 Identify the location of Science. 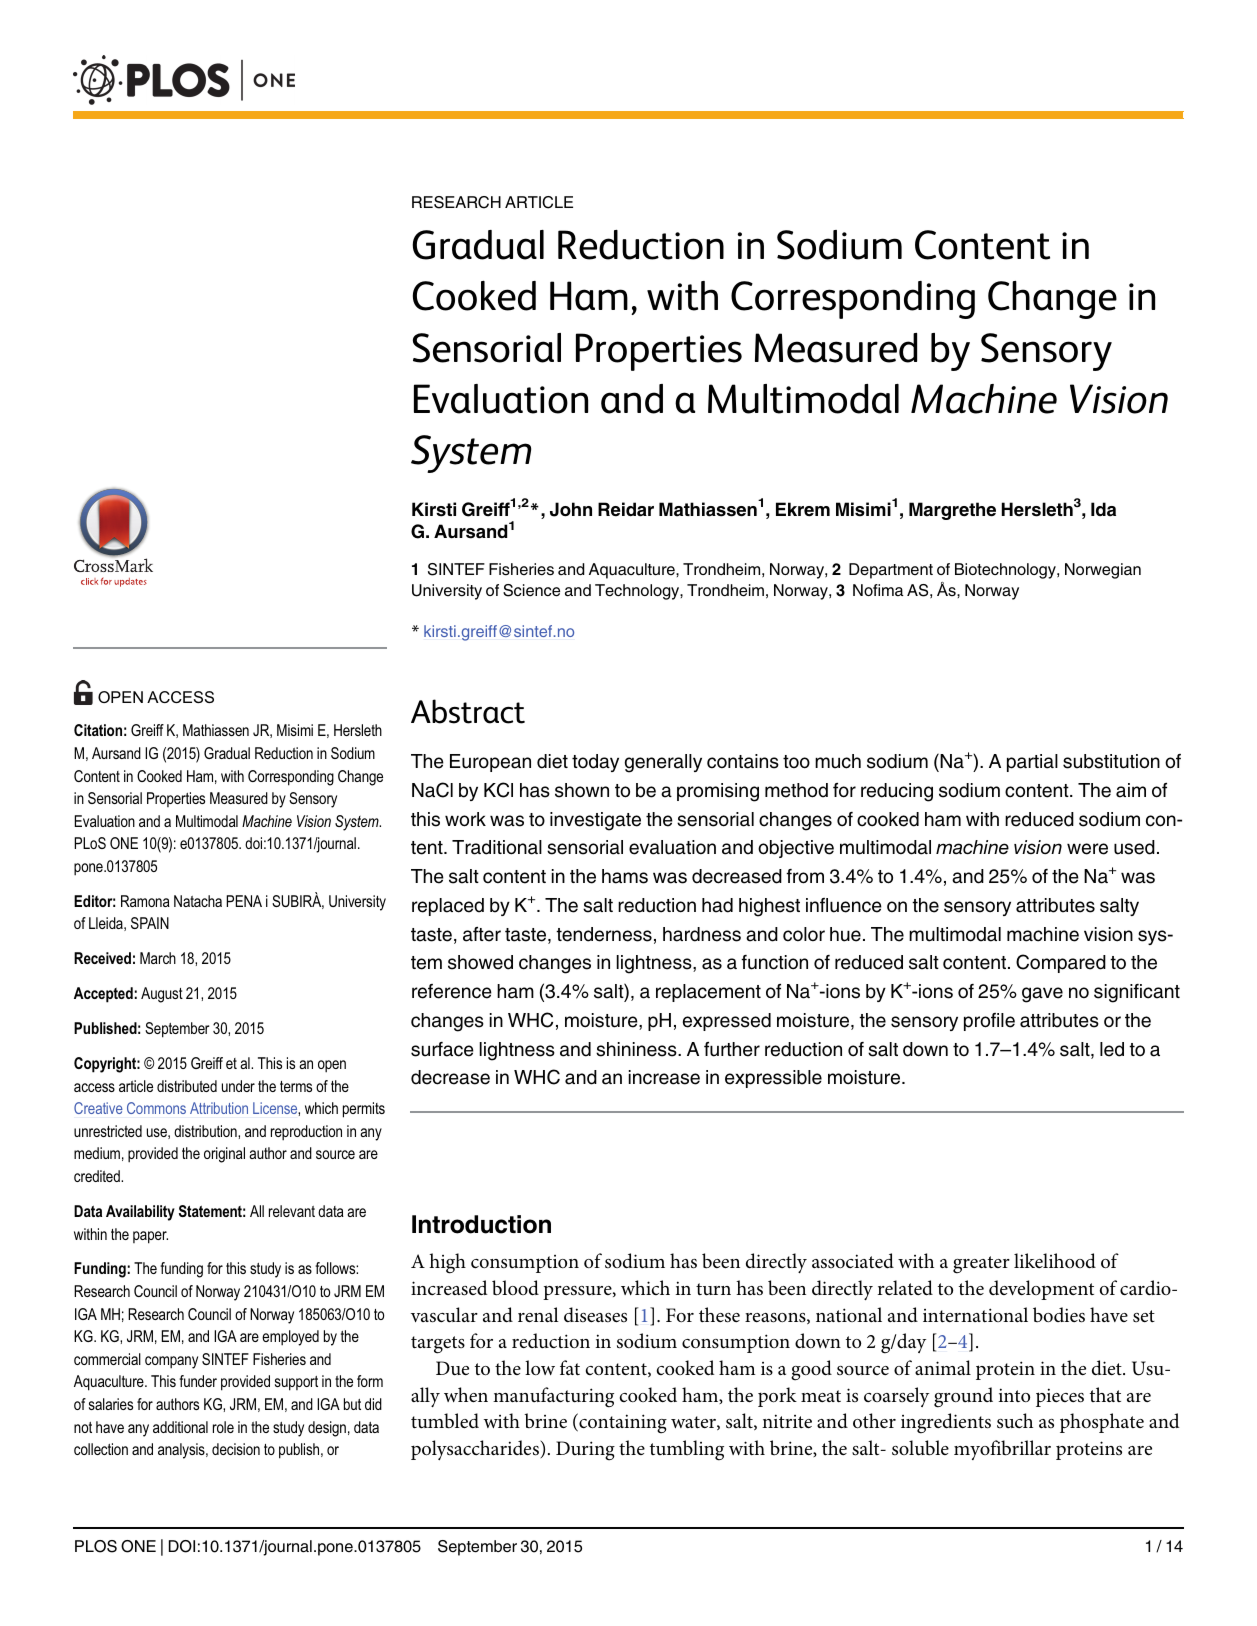
(531, 590).
